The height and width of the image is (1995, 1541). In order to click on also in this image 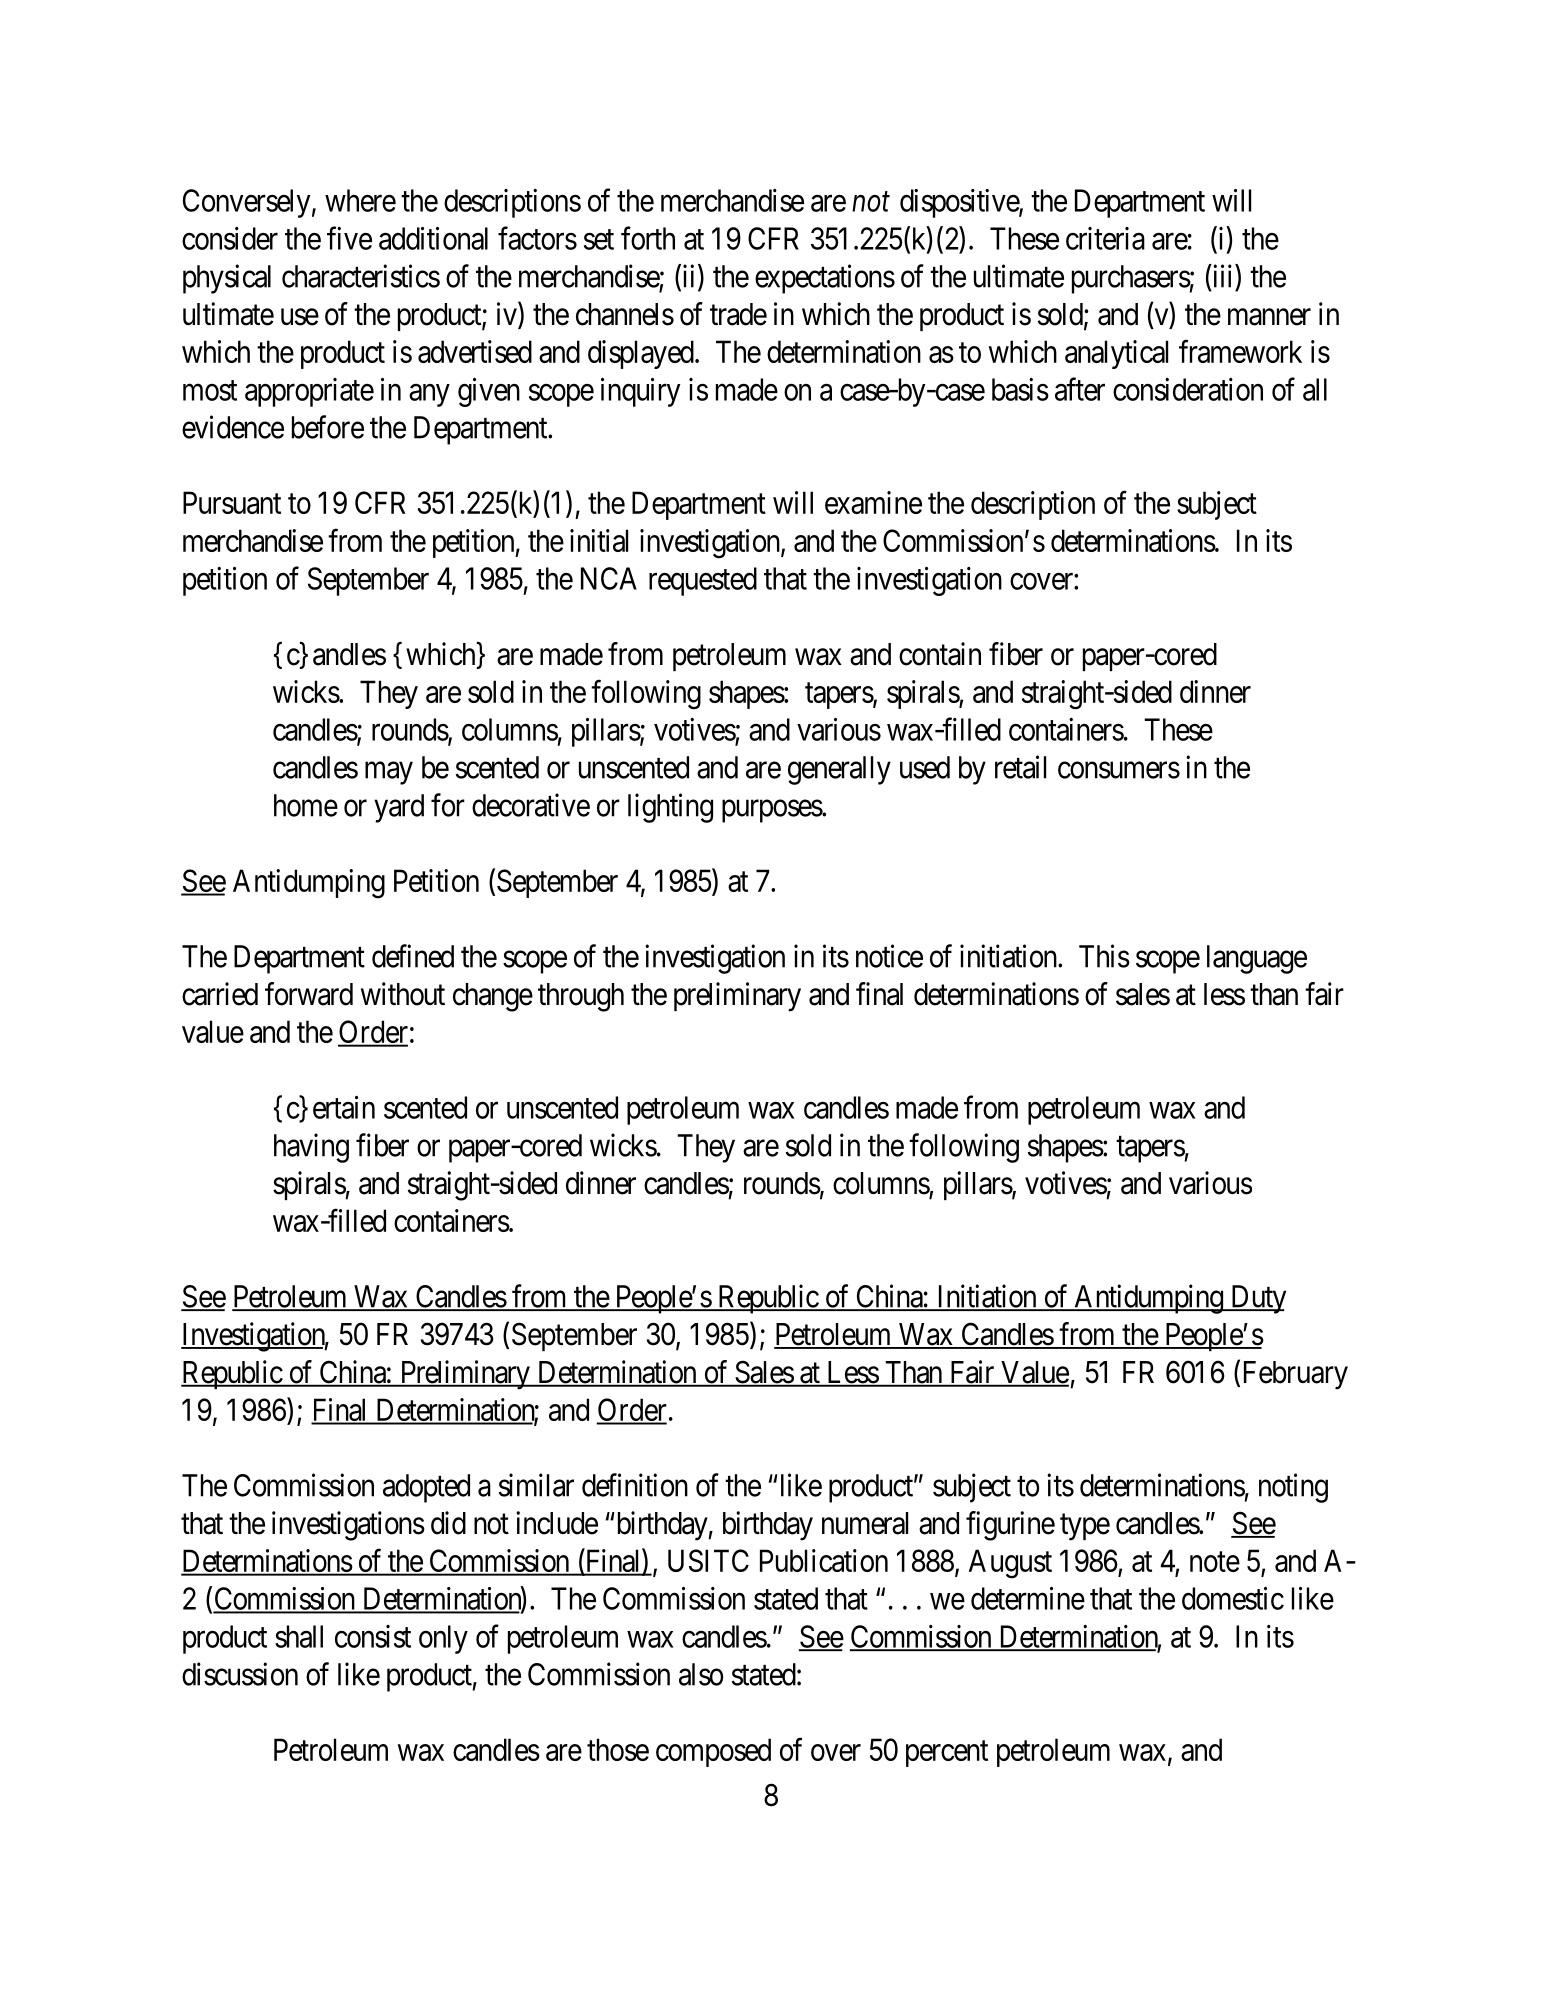, I will do `click(701, 1674)`.
